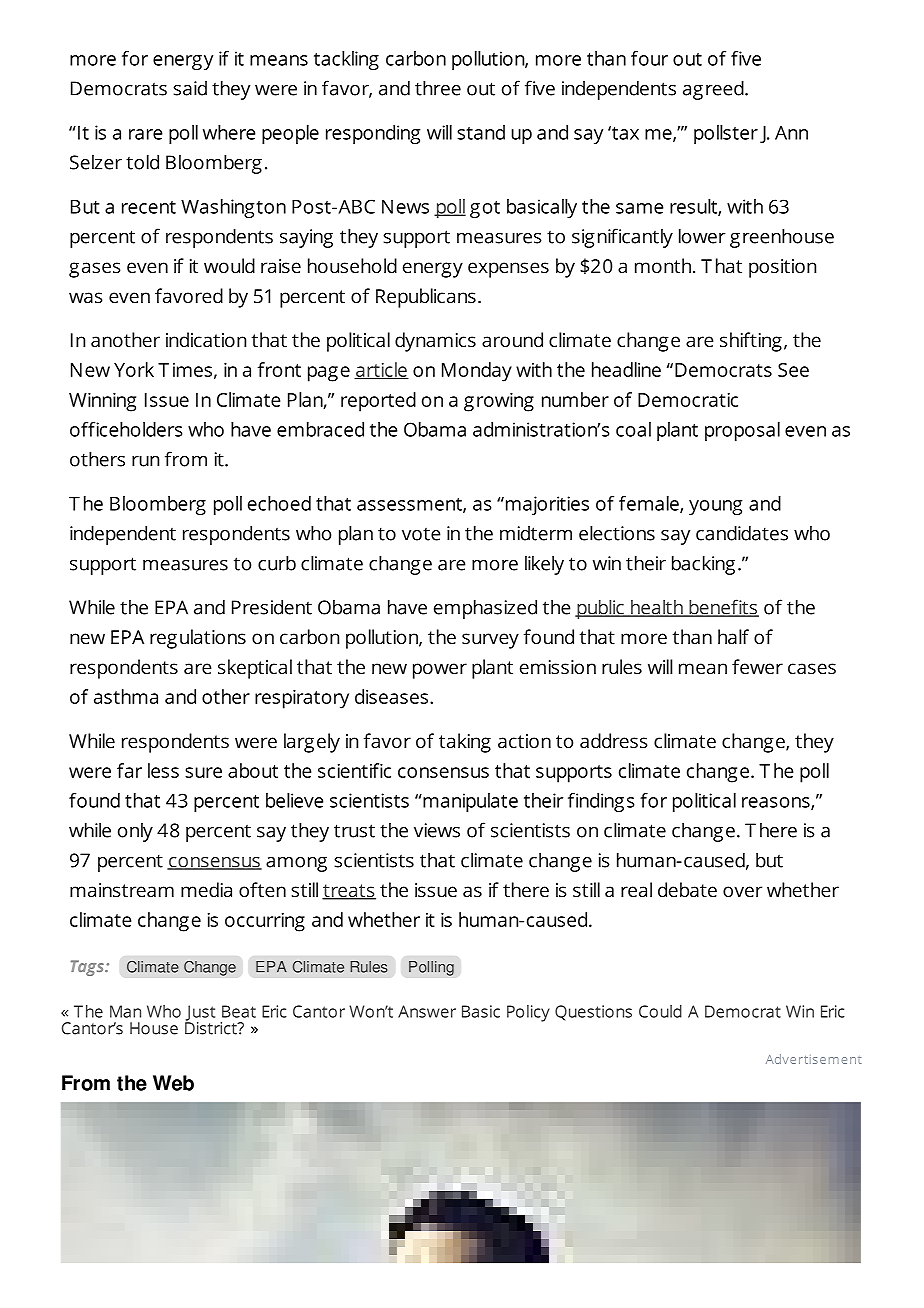 The width and height of the page is (924, 1308). I want to click on shifting, so click(751, 342).
